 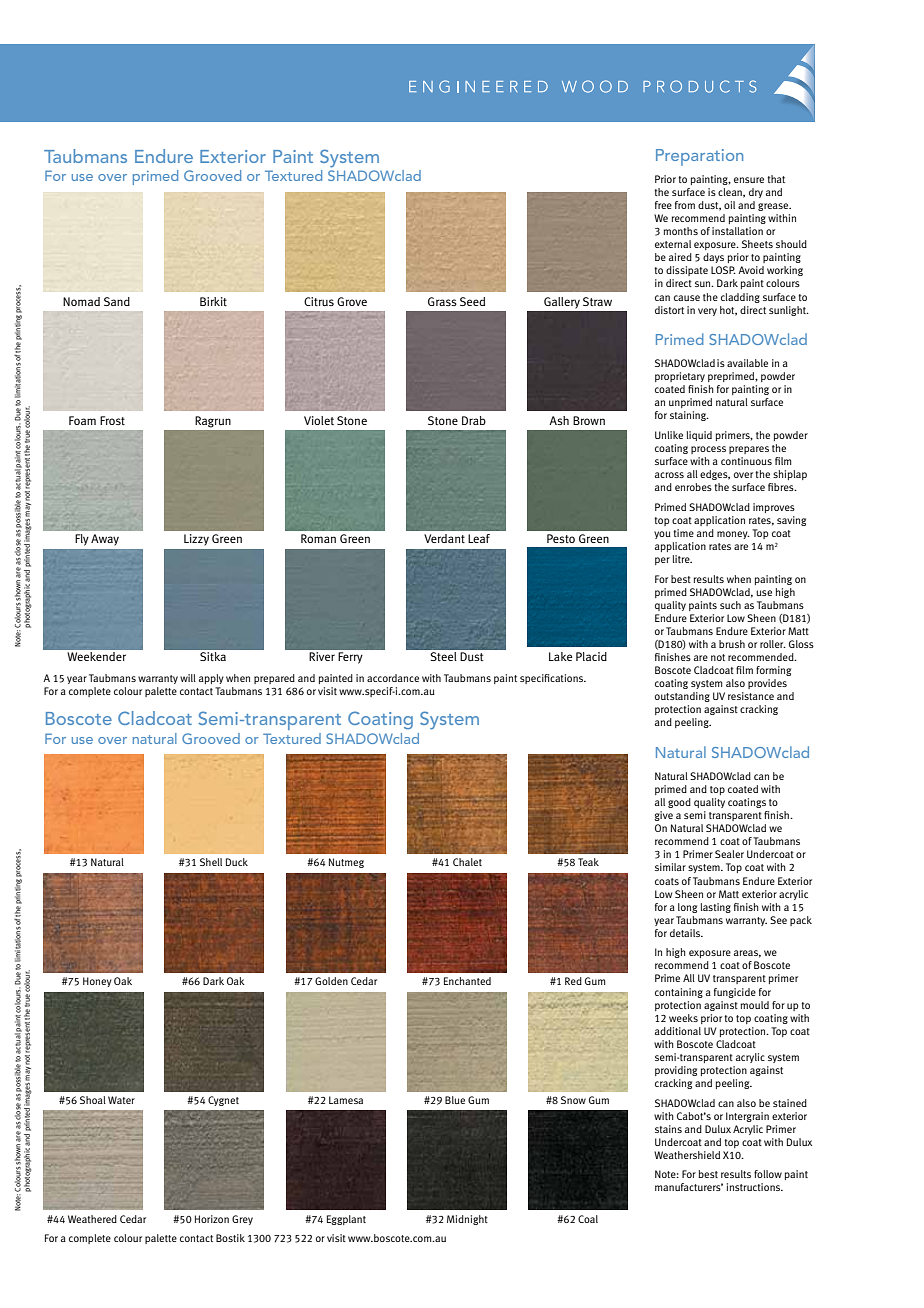 What do you see at coordinates (467, 981) in the screenshot?
I see `Enchanted` at bounding box center [467, 981].
